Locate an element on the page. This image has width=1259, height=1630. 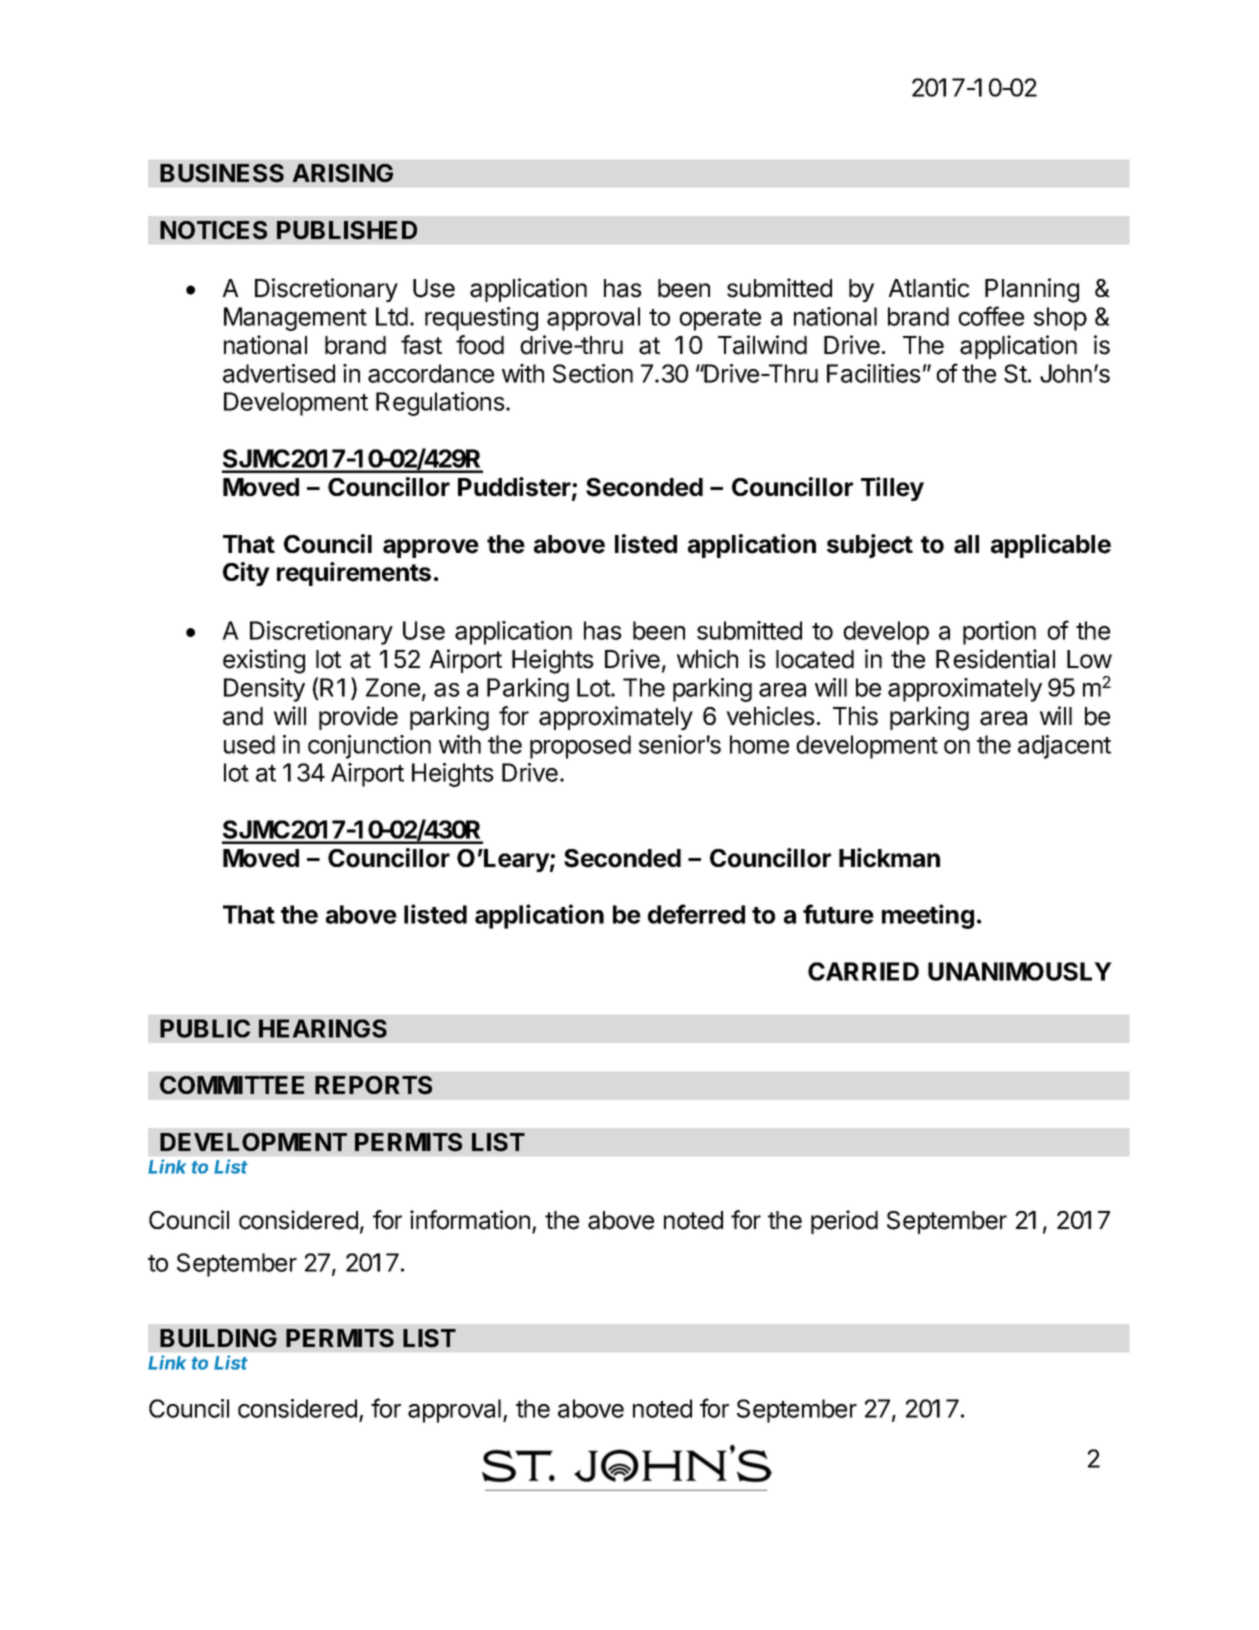
Atlantic is located at coordinates (929, 288).
